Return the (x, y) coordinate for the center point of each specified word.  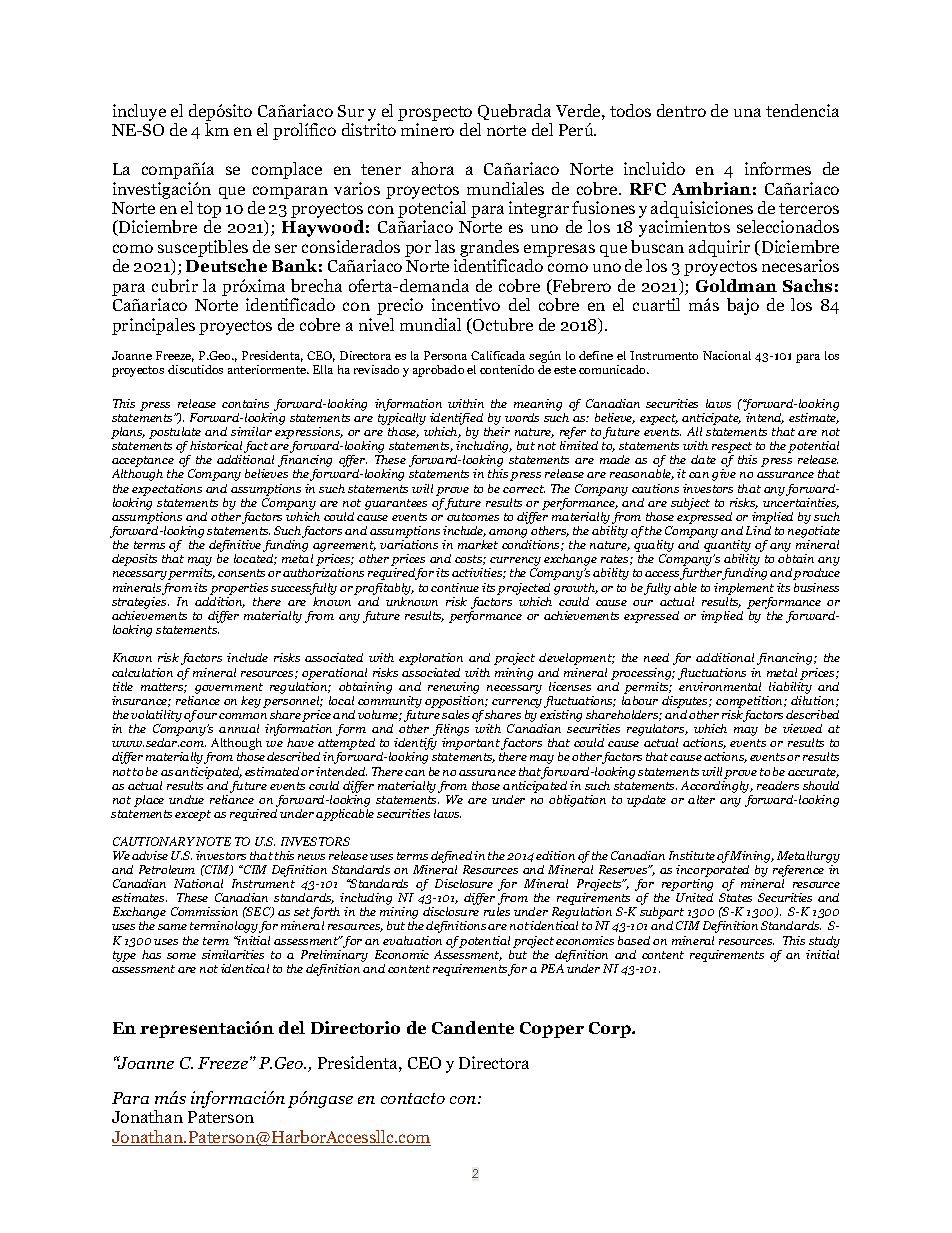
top (209, 212)
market (478, 544)
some (181, 956)
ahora (433, 168)
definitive (235, 547)
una (747, 112)
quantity (727, 547)
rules (497, 911)
